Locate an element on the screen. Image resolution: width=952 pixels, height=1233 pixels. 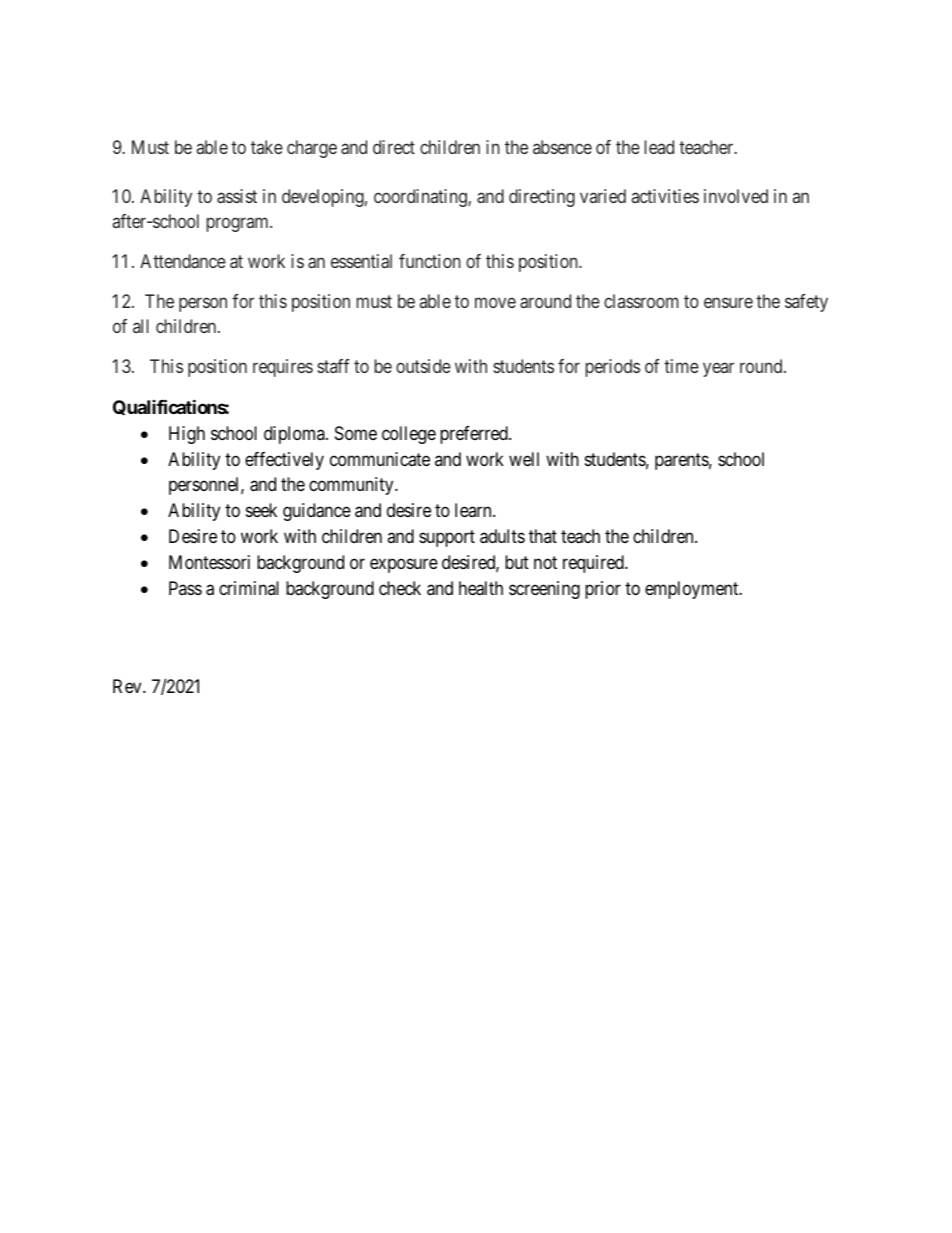
Rev is located at coordinates (128, 686).
